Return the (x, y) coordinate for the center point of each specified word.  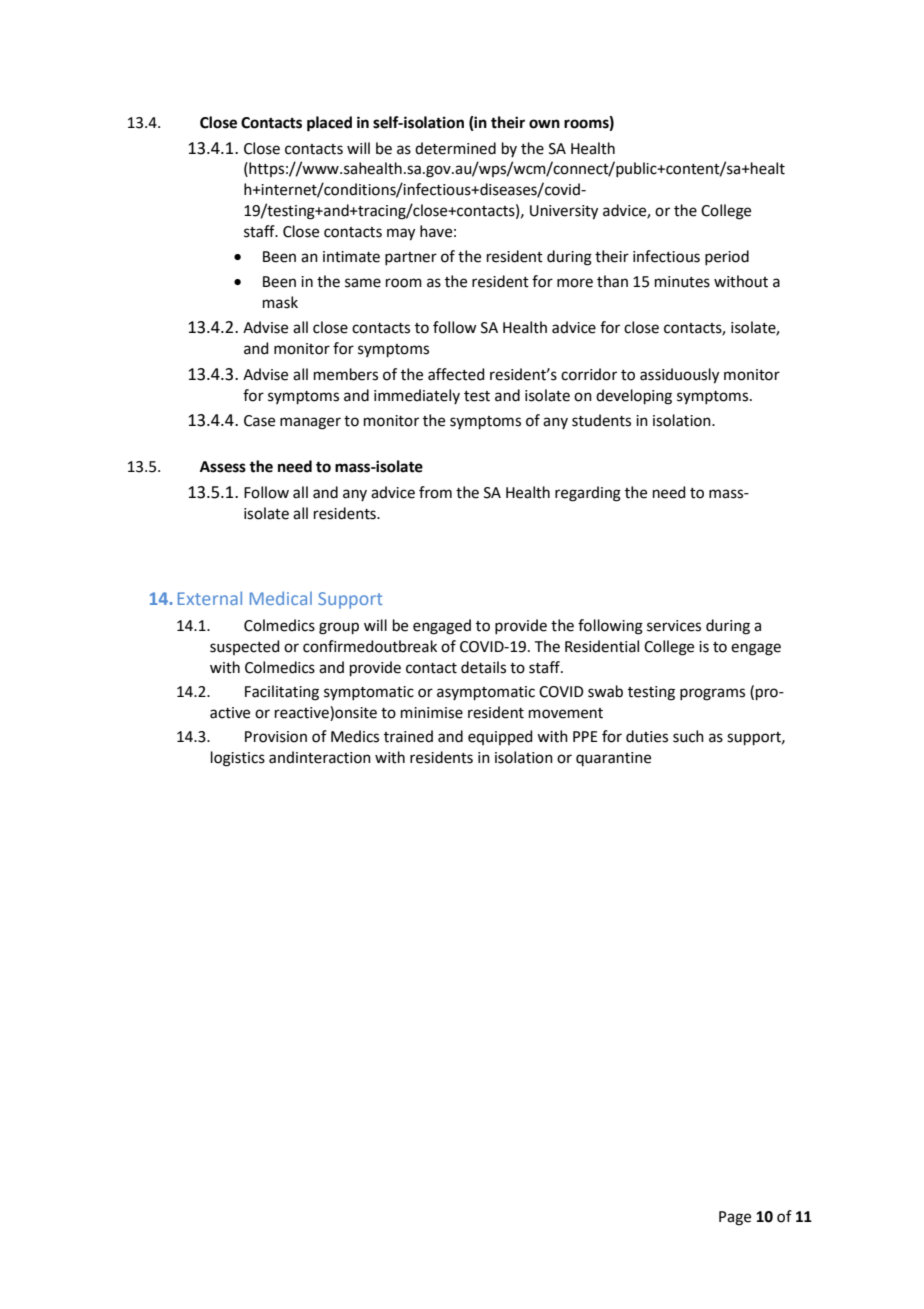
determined (455, 148)
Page (735, 1218)
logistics (238, 759)
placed (329, 124)
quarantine (613, 759)
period (727, 257)
